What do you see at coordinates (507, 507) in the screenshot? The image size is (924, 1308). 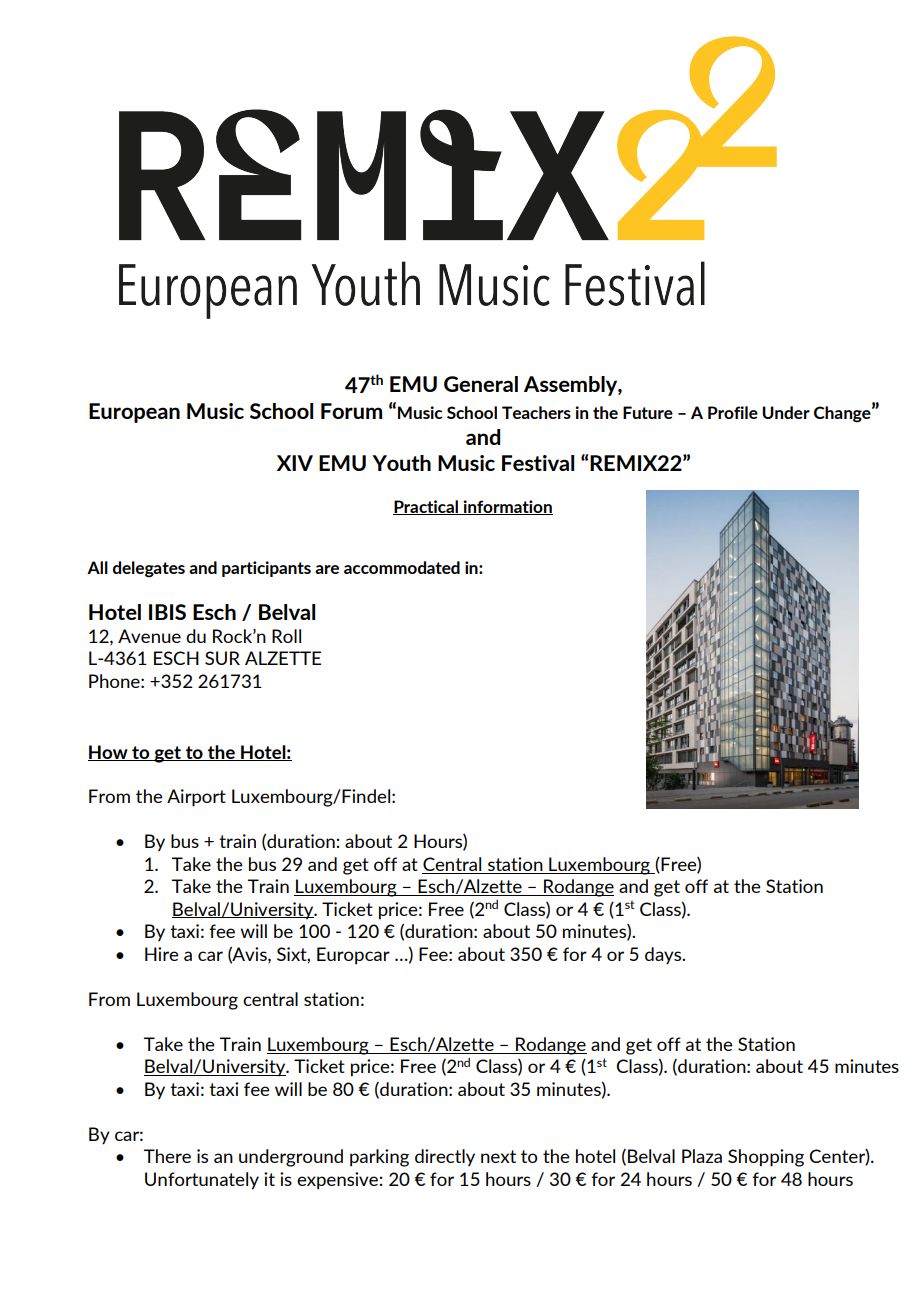 I see `information` at bounding box center [507, 507].
